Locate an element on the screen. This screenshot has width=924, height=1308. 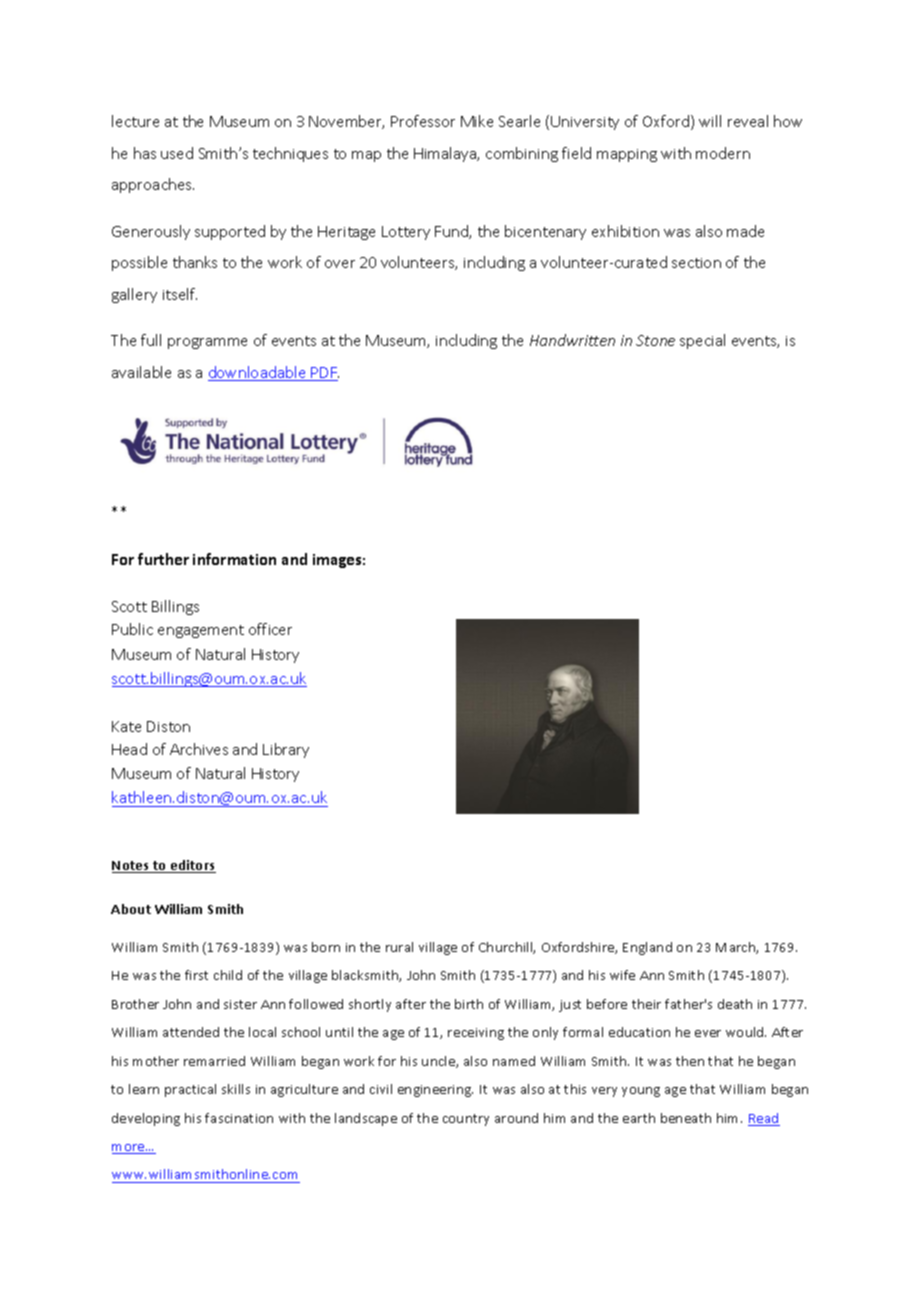
rural is located at coordinates (399, 947).
